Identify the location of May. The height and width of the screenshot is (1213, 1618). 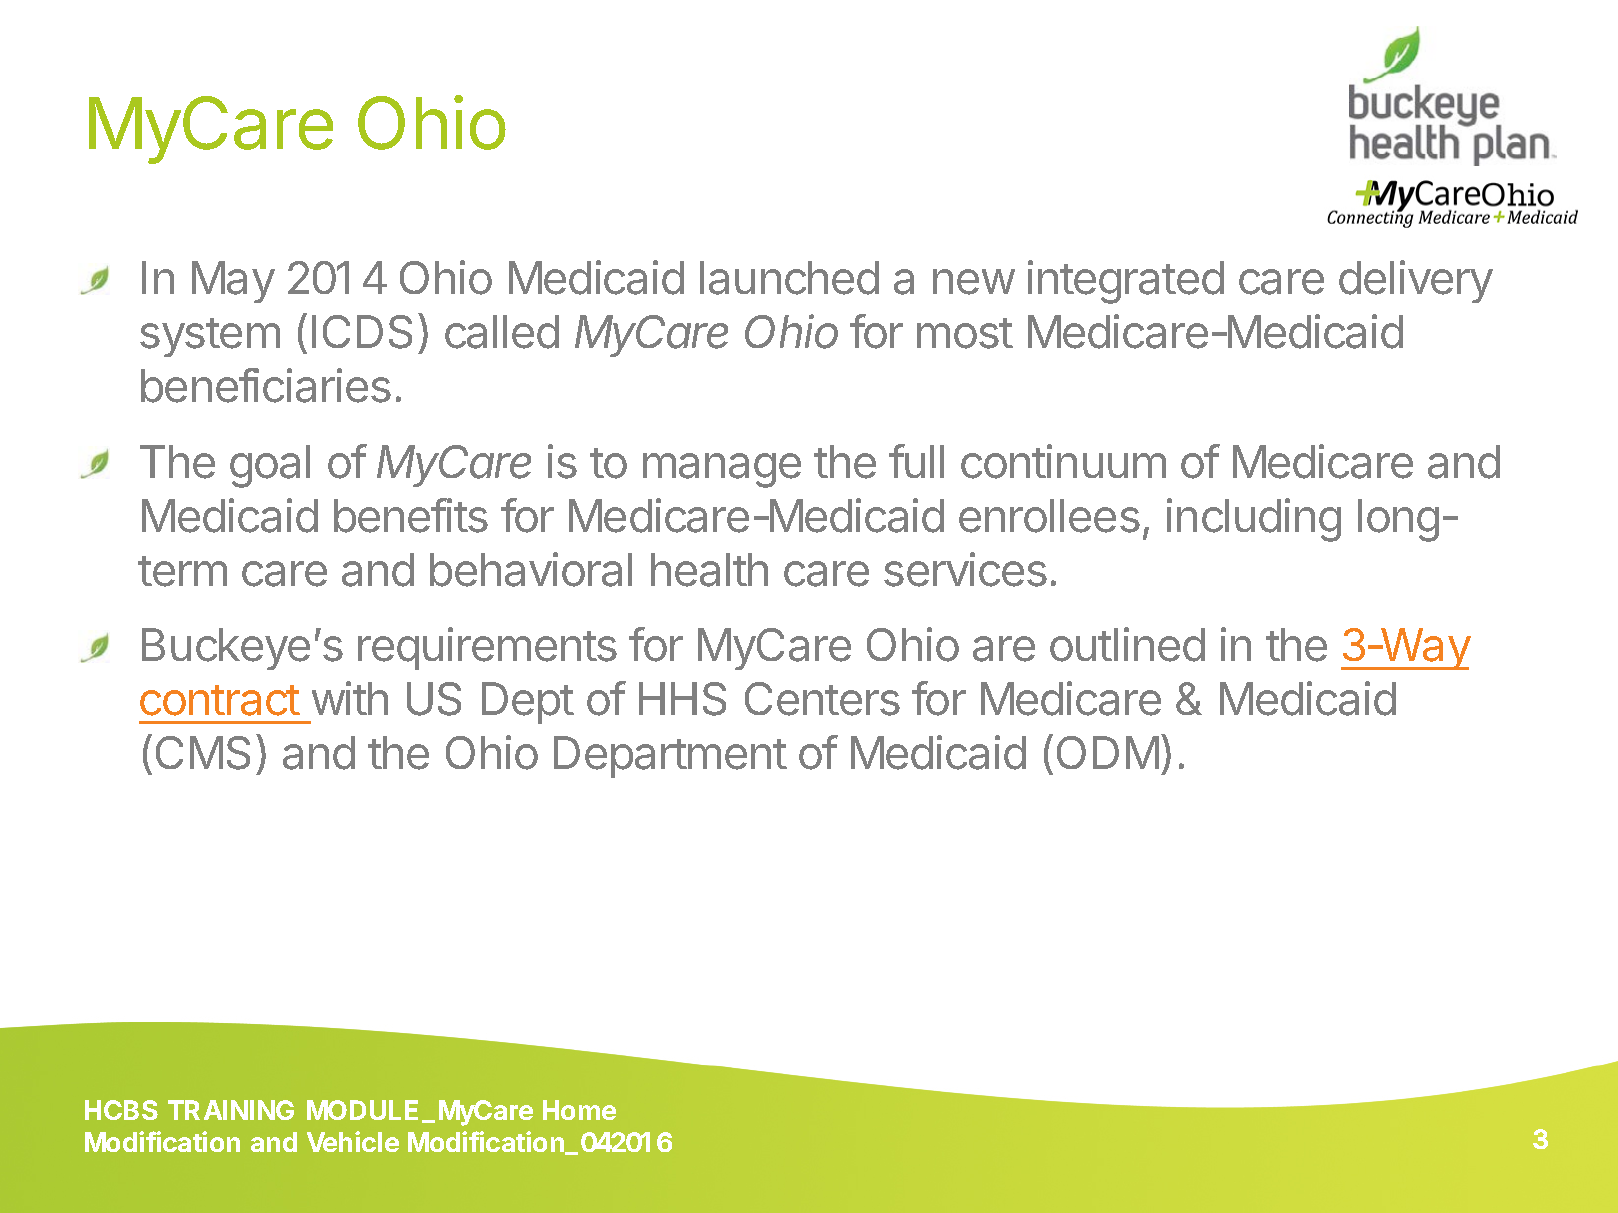
(233, 282).
